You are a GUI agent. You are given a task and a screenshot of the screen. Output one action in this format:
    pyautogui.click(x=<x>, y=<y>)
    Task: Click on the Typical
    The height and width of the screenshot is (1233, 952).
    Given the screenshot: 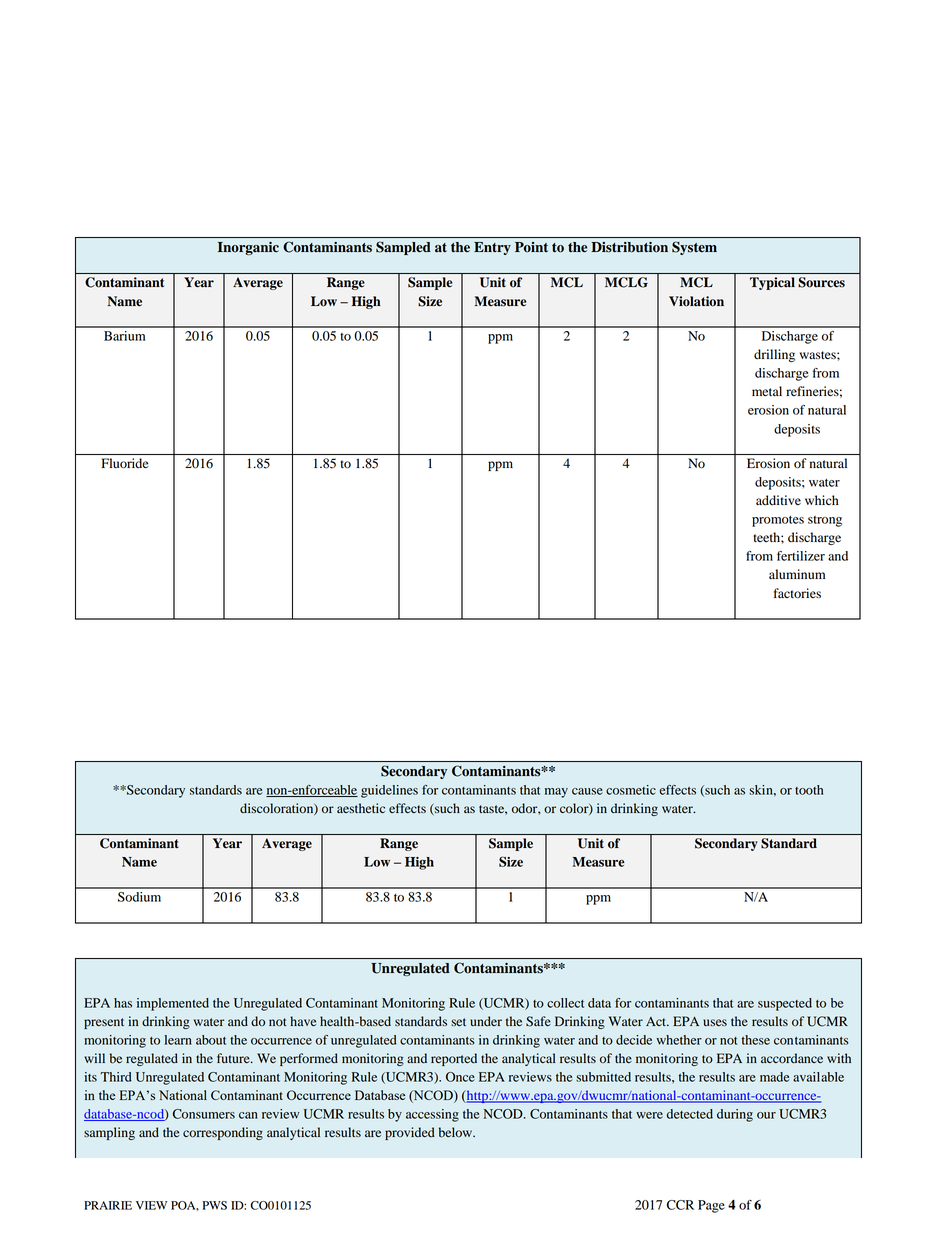 What is the action you would take?
    pyautogui.click(x=772, y=283)
